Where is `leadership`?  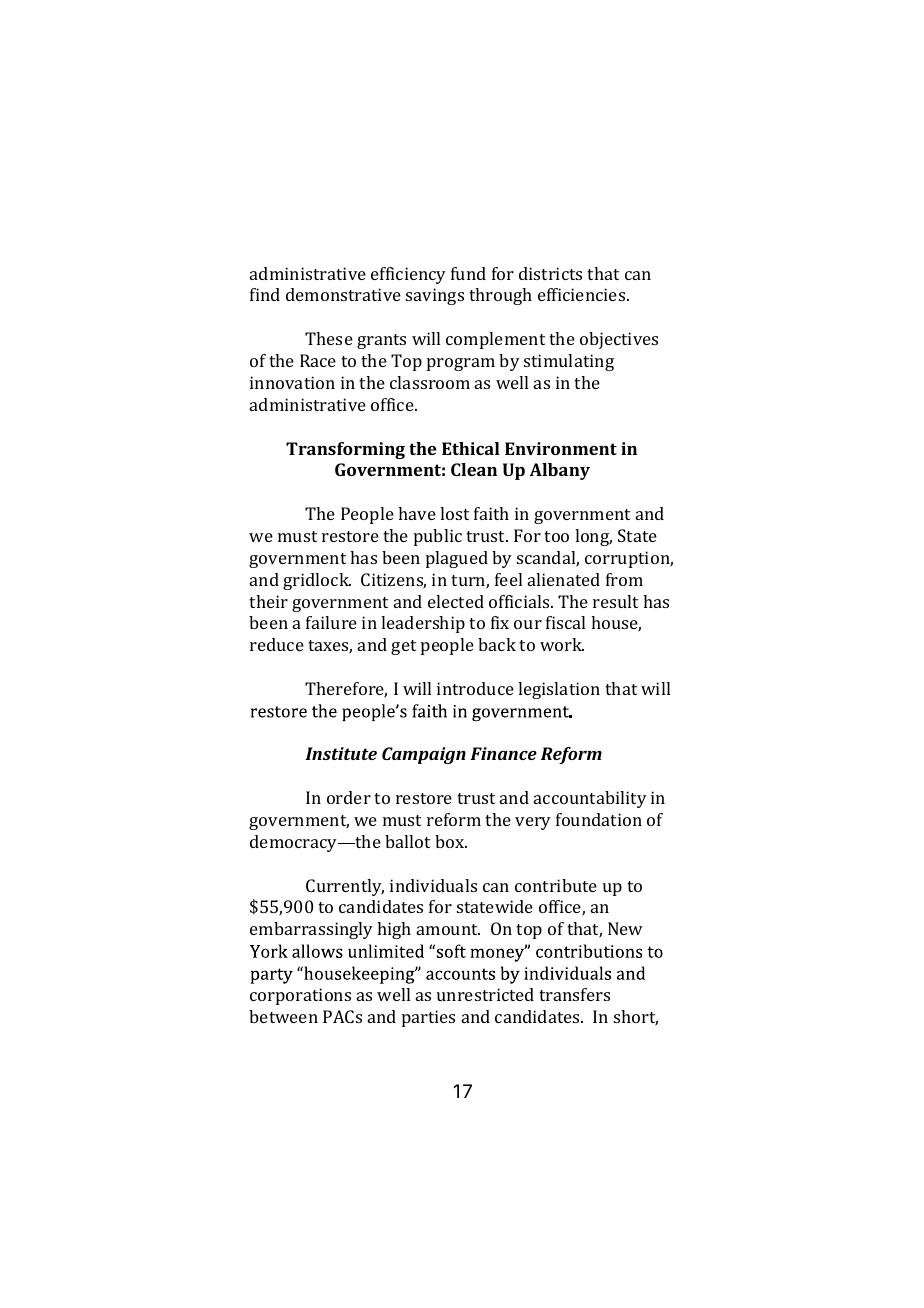 leadership is located at coordinates (423, 624).
